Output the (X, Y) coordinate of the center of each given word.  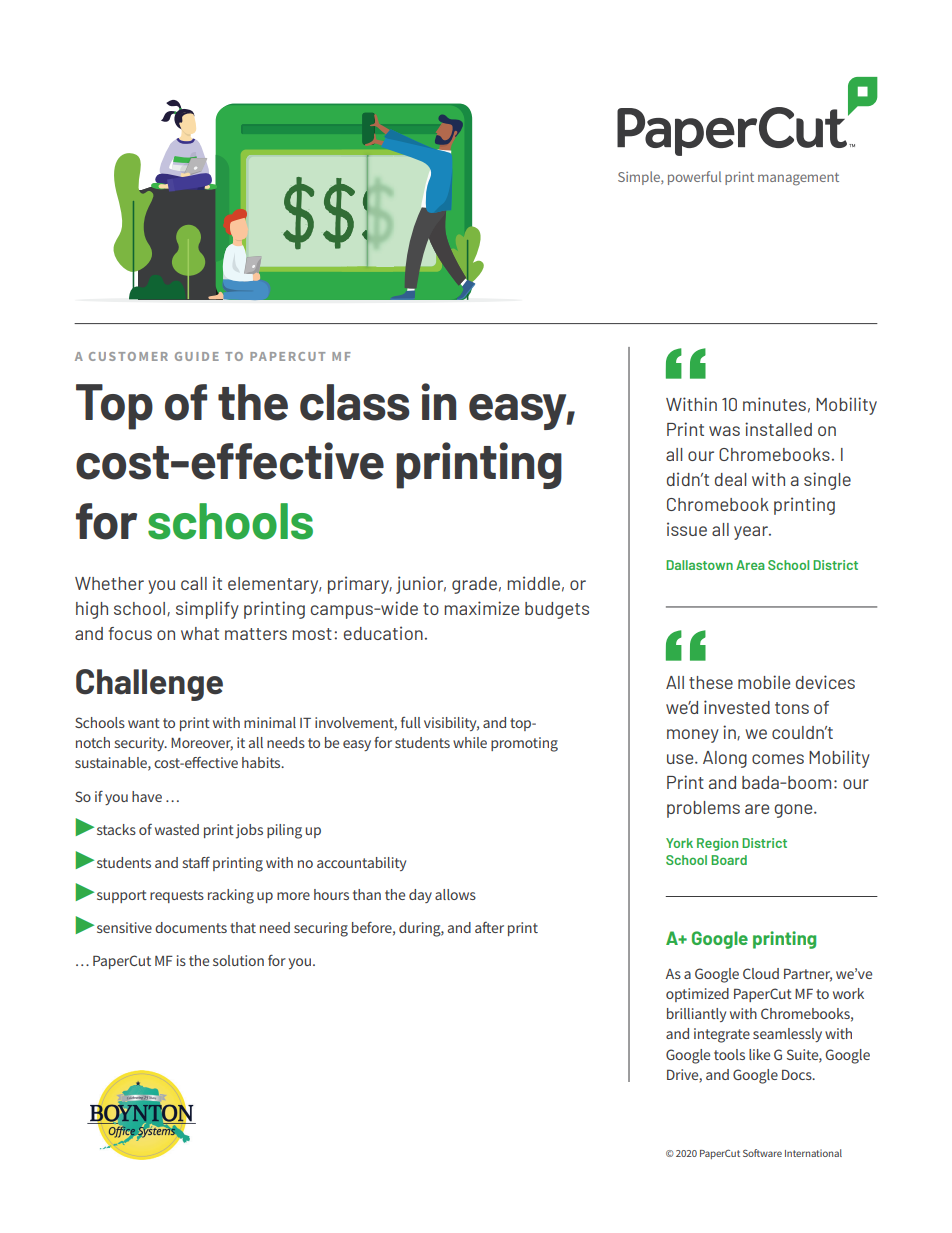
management (798, 179)
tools (729, 1054)
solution (238, 960)
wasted (177, 829)
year (752, 533)
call (194, 583)
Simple (640, 178)
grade (474, 585)
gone (794, 811)
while (470, 742)
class (355, 402)
